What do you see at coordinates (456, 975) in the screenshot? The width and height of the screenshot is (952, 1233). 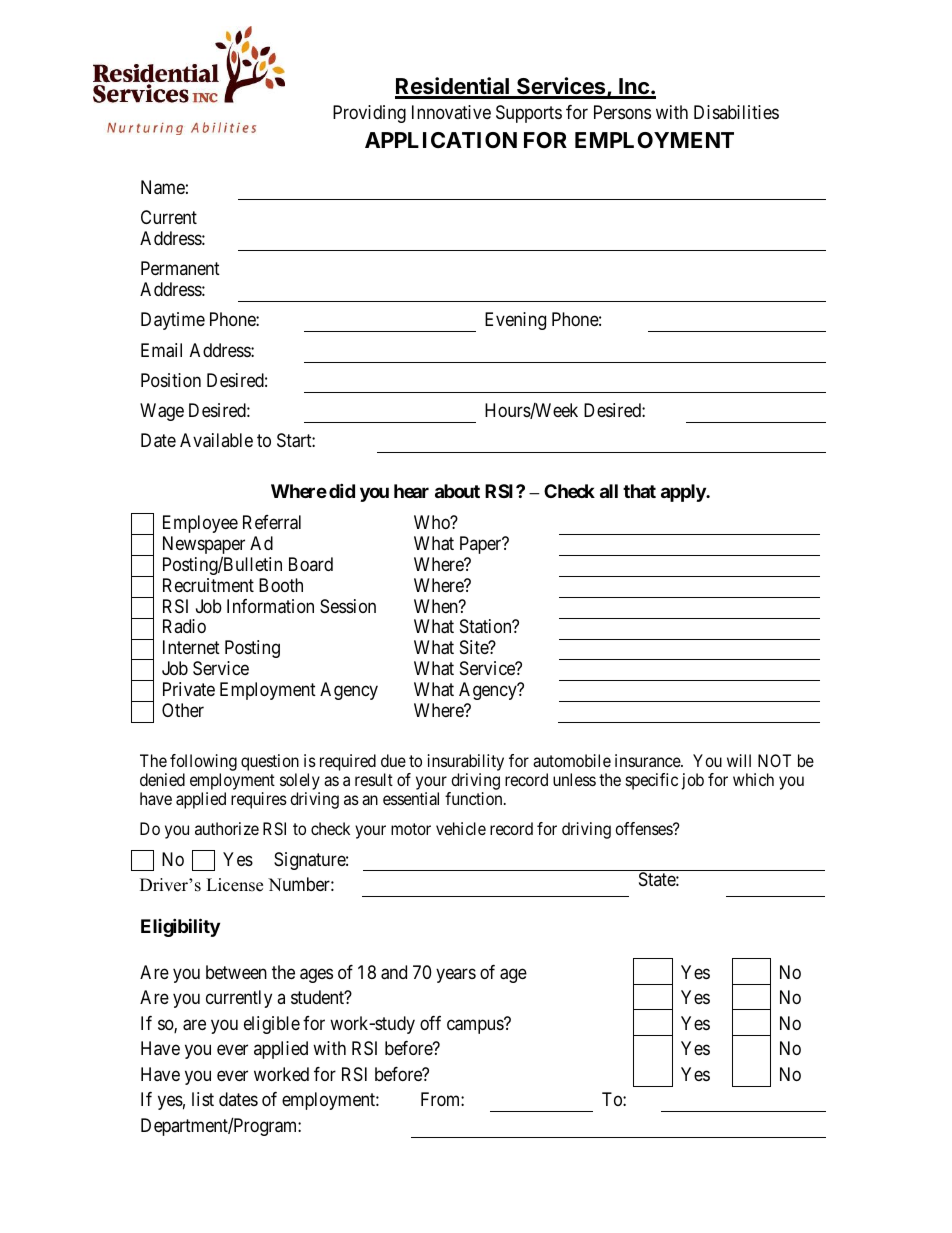 I see `years` at bounding box center [456, 975].
